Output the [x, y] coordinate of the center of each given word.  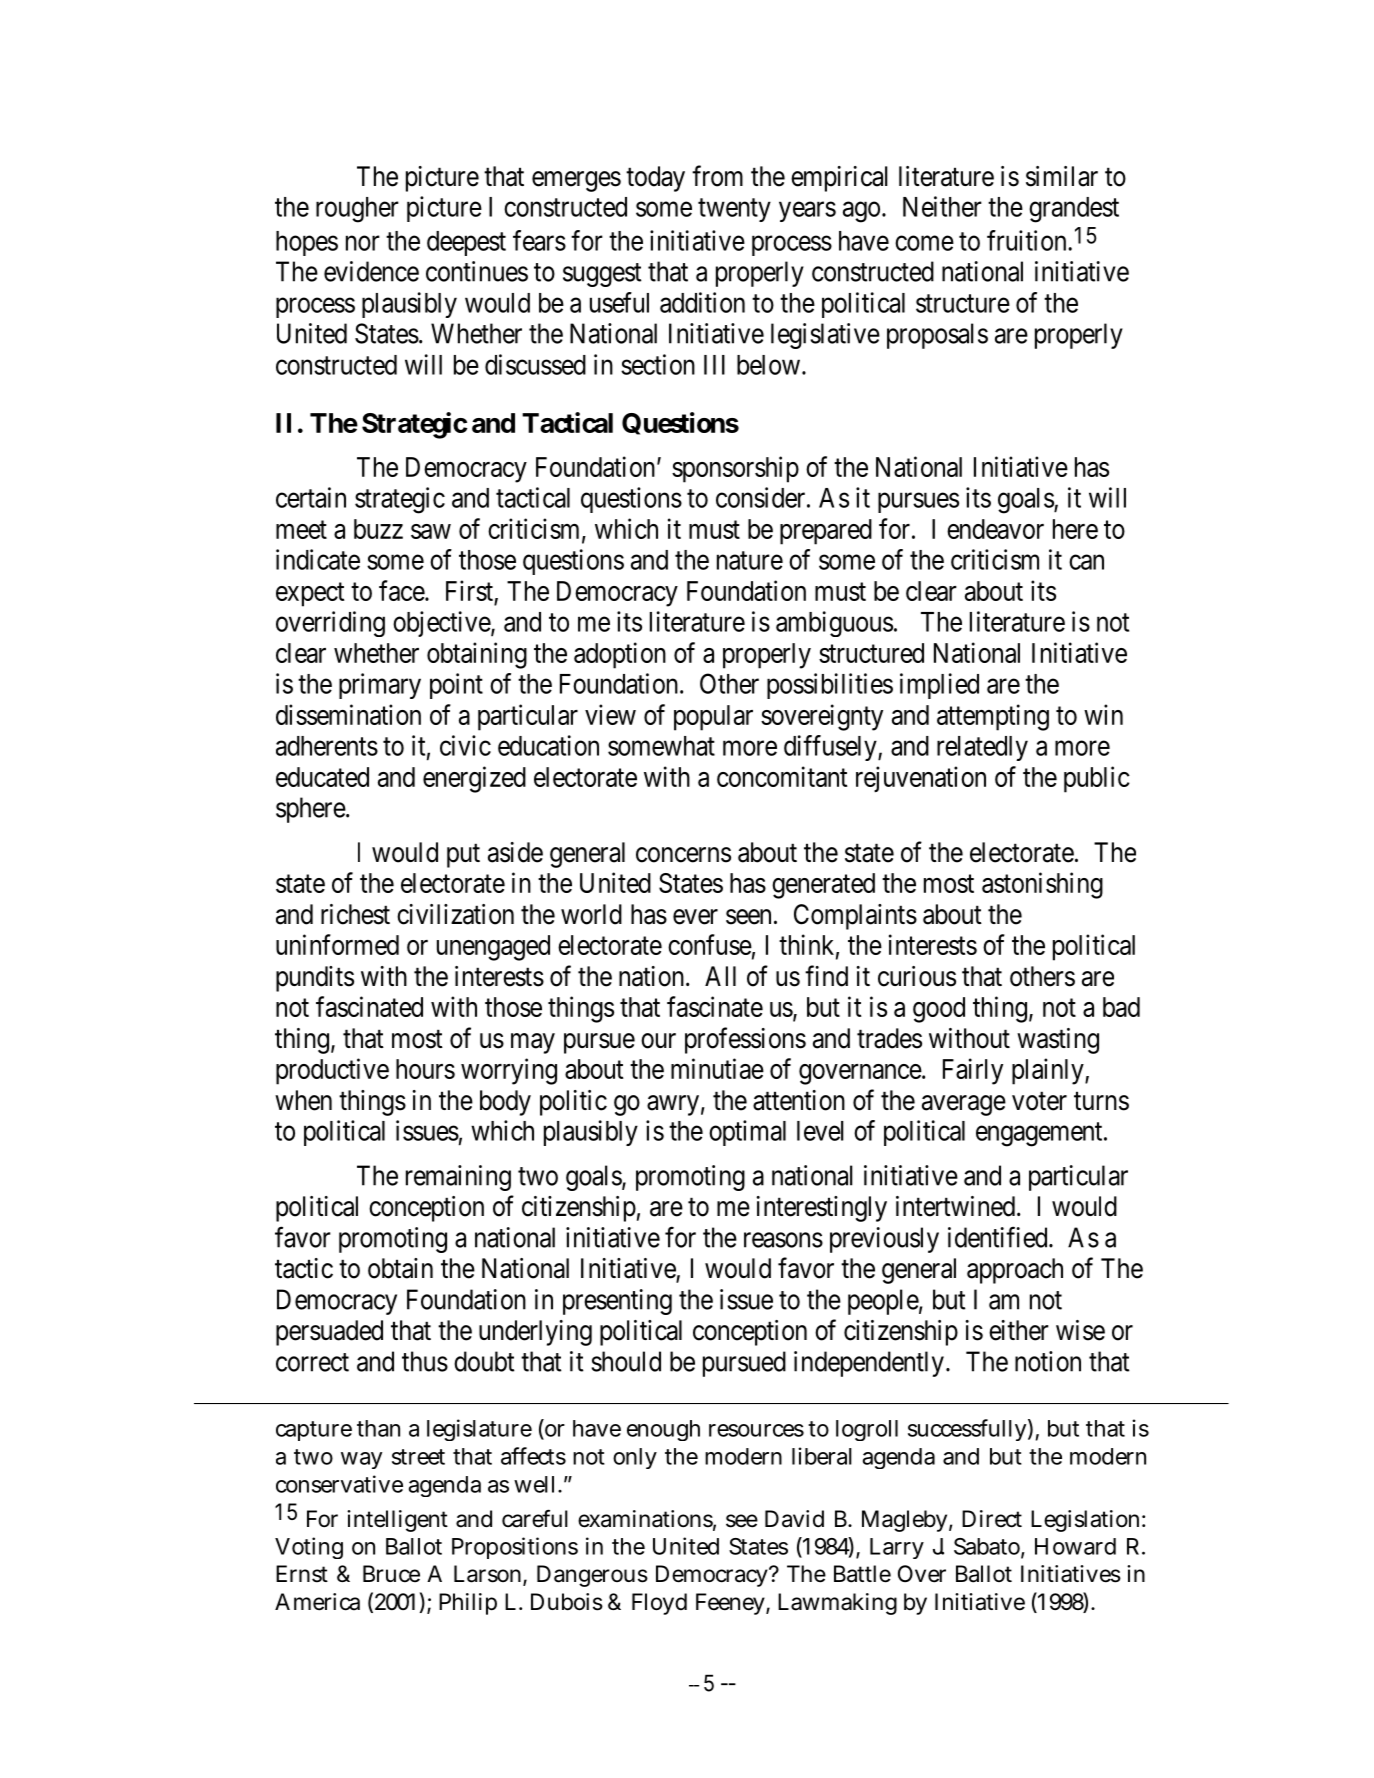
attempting [993, 717]
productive [332, 1071]
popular [713, 718]
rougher [357, 210]
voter [1039, 1101]
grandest [1074, 210]
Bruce [391, 1574]
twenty [734, 210]
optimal [747, 1133]
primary [380, 686]
